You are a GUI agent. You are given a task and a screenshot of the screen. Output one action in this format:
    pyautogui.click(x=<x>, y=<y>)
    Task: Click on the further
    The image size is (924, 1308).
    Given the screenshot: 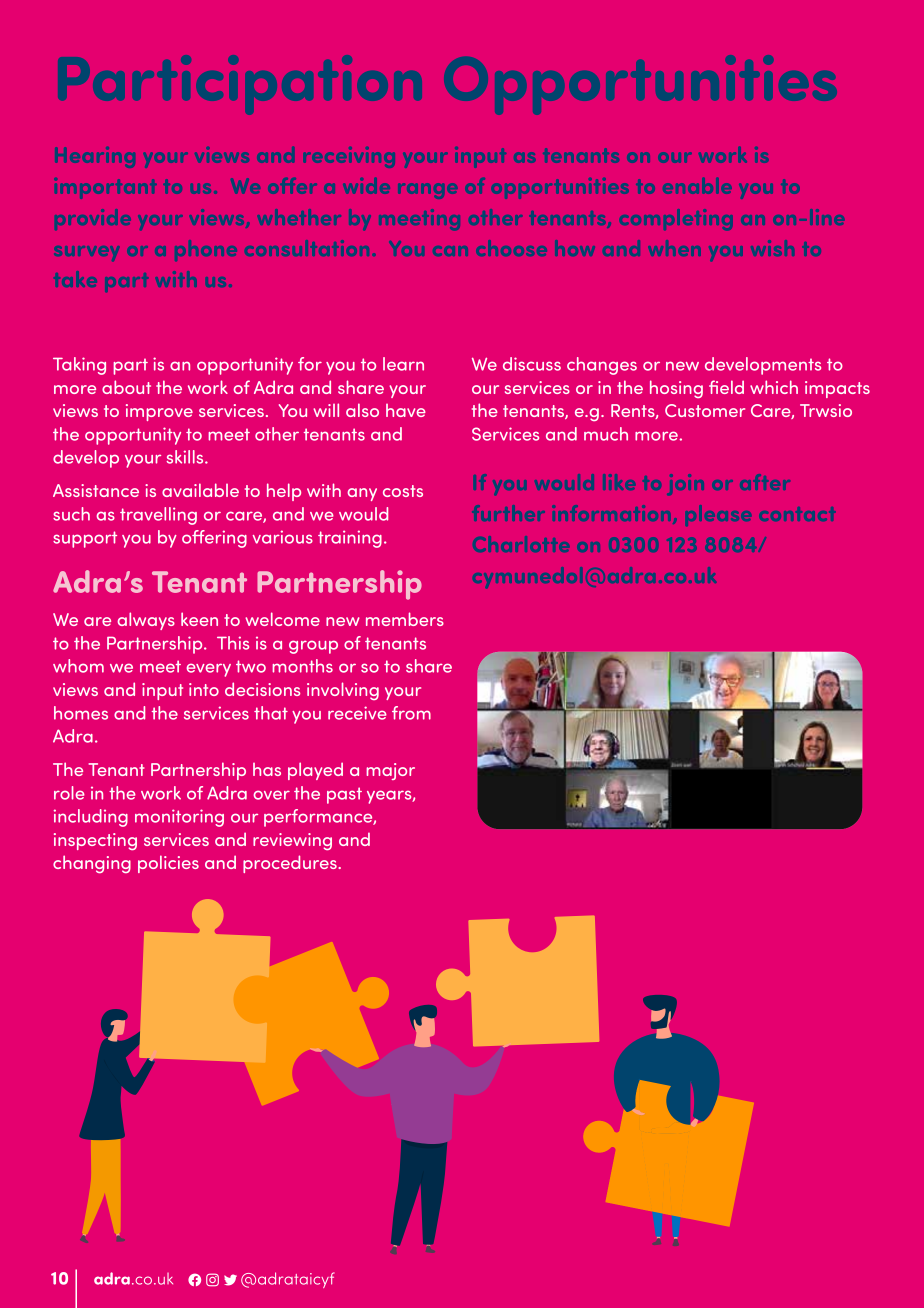 What is the action you would take?
    pyautogui.click(x=508, y=513)
